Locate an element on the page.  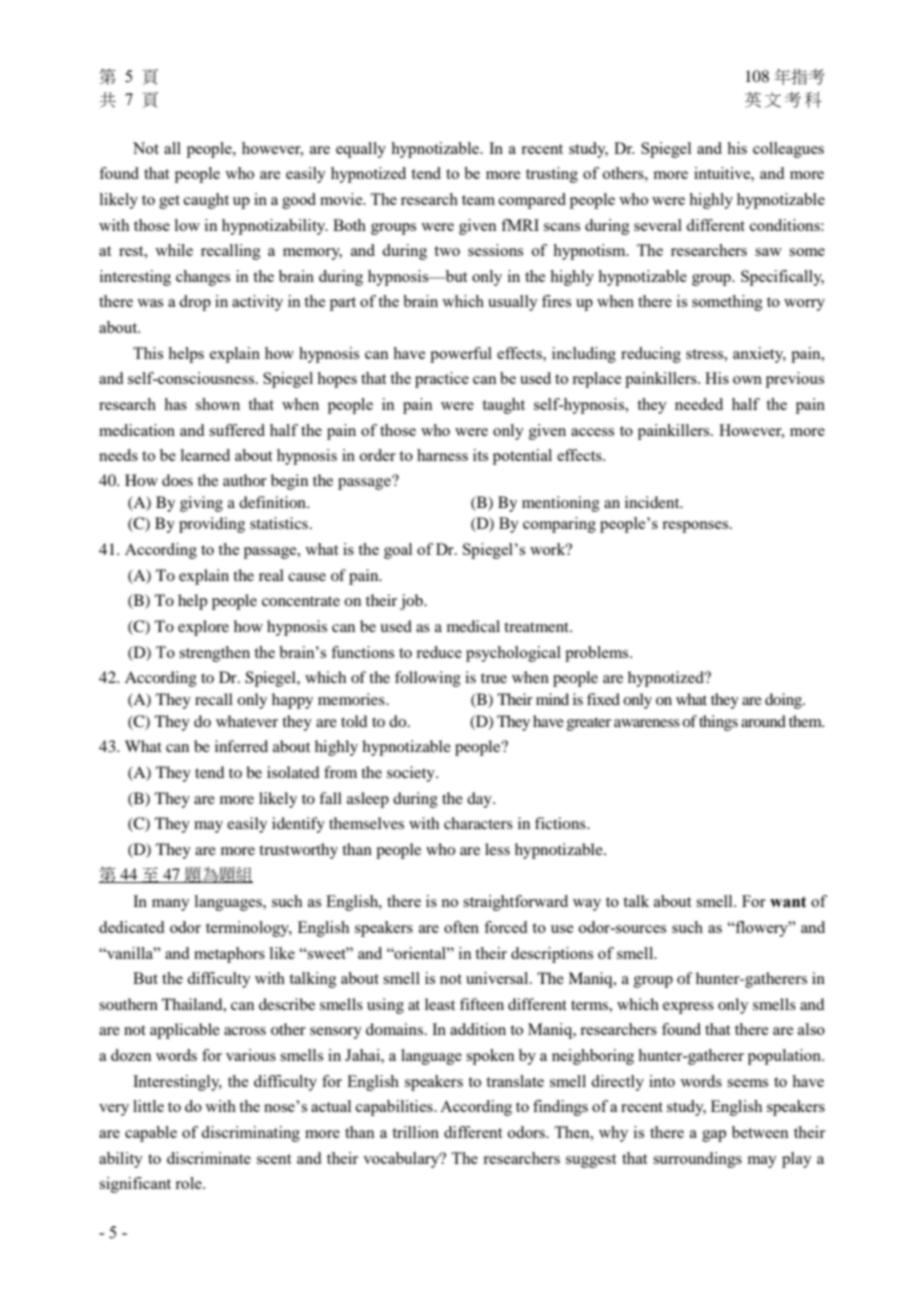
colleagues is located at coordinates (788, 150).
